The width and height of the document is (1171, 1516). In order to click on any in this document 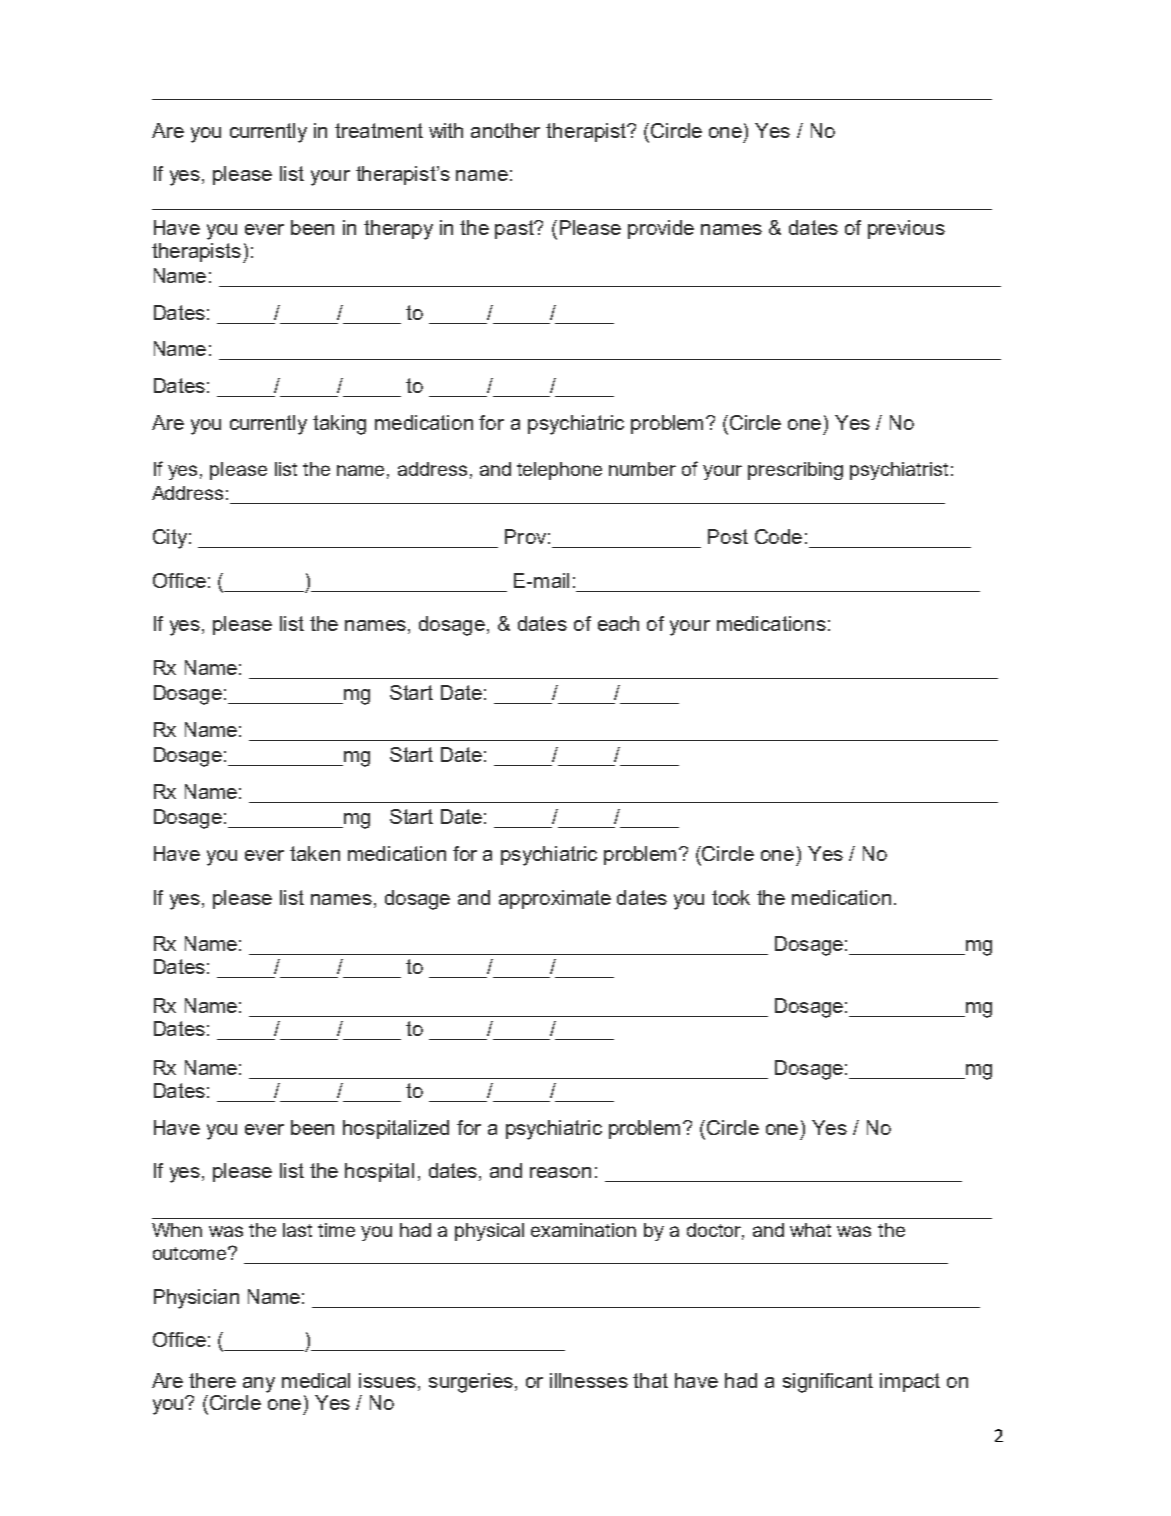, I will do `click(259, 1385)`.
